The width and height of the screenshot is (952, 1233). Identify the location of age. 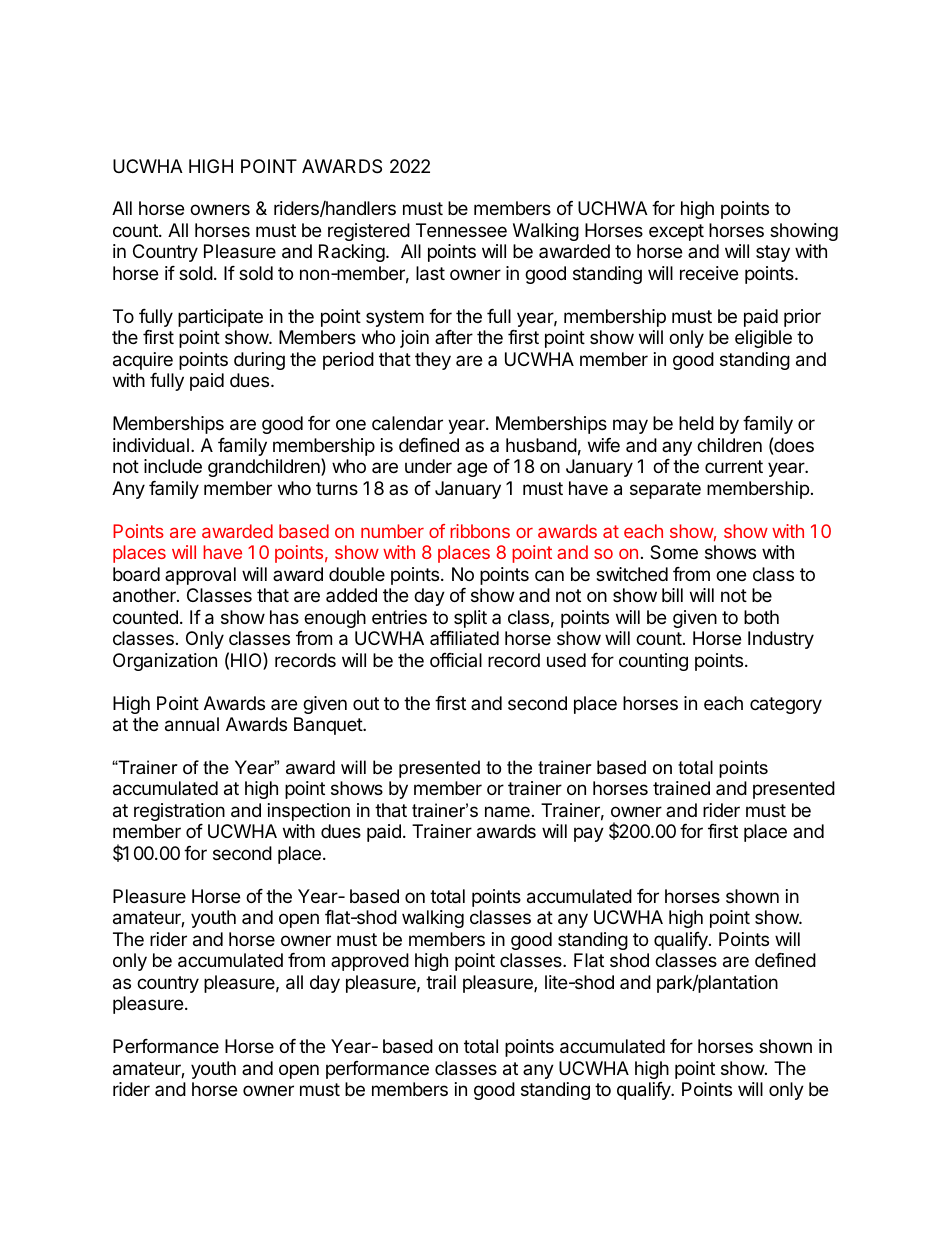
(472, 469).
